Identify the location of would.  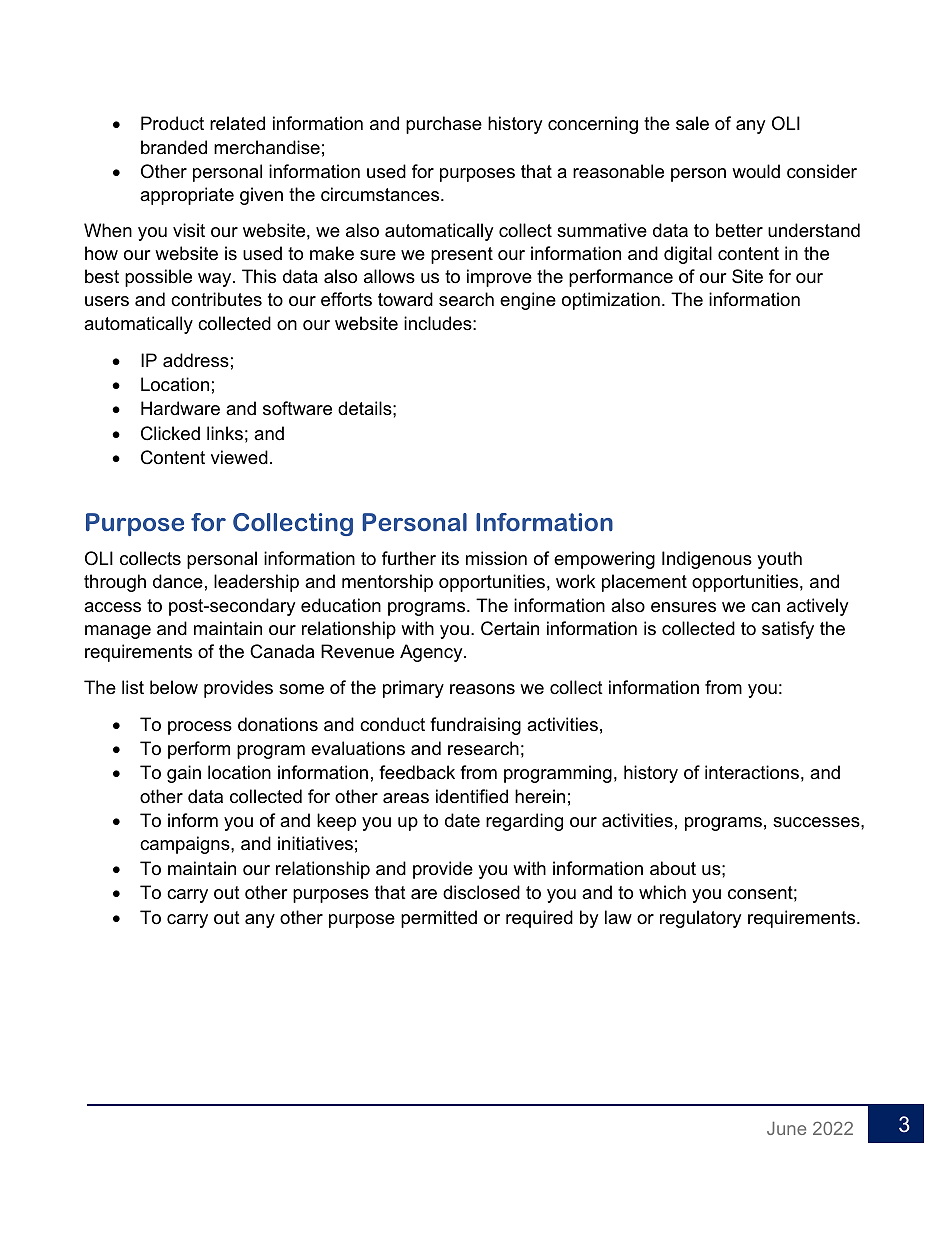
(756, 171).
